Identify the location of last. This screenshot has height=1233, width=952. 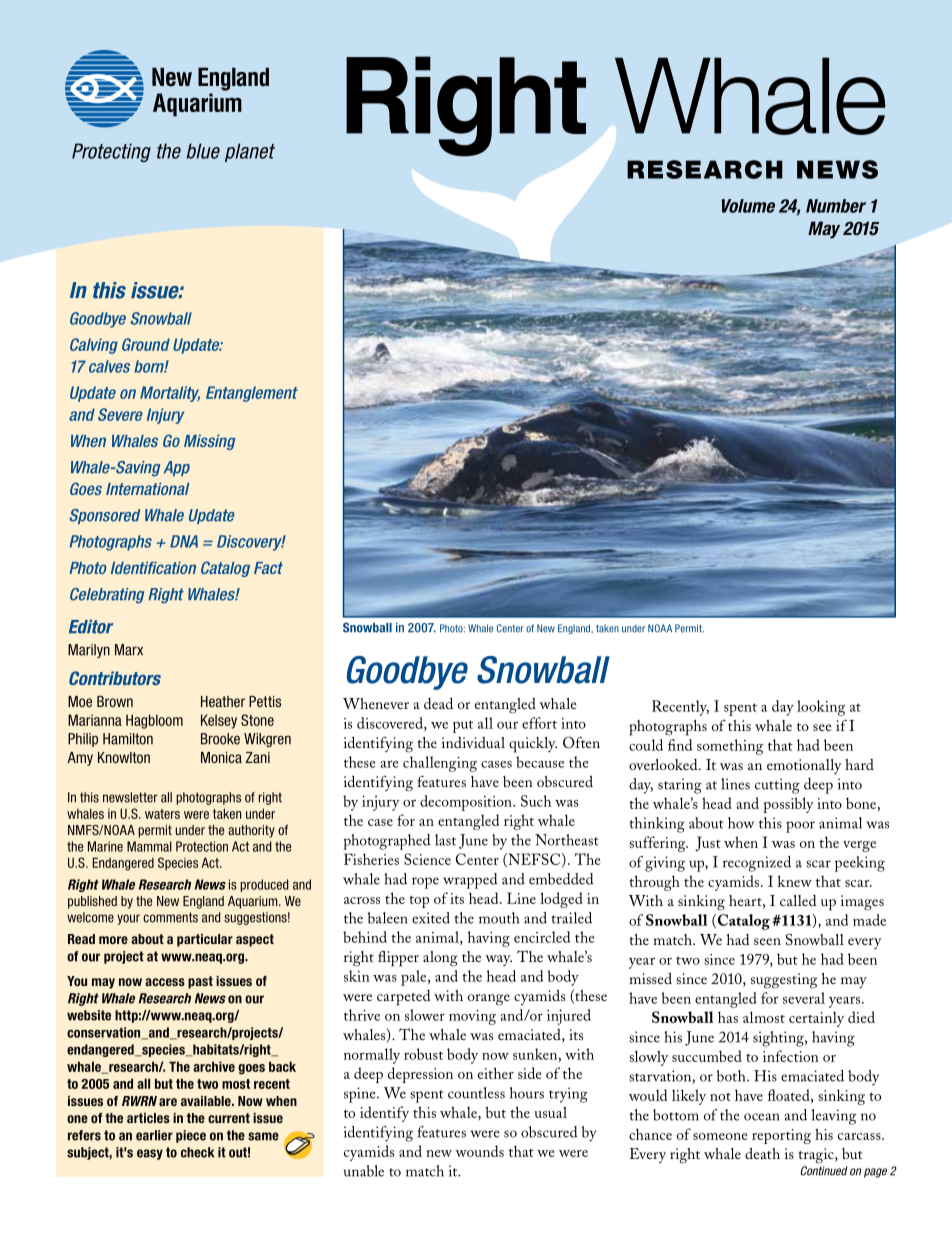
(445, 840).
